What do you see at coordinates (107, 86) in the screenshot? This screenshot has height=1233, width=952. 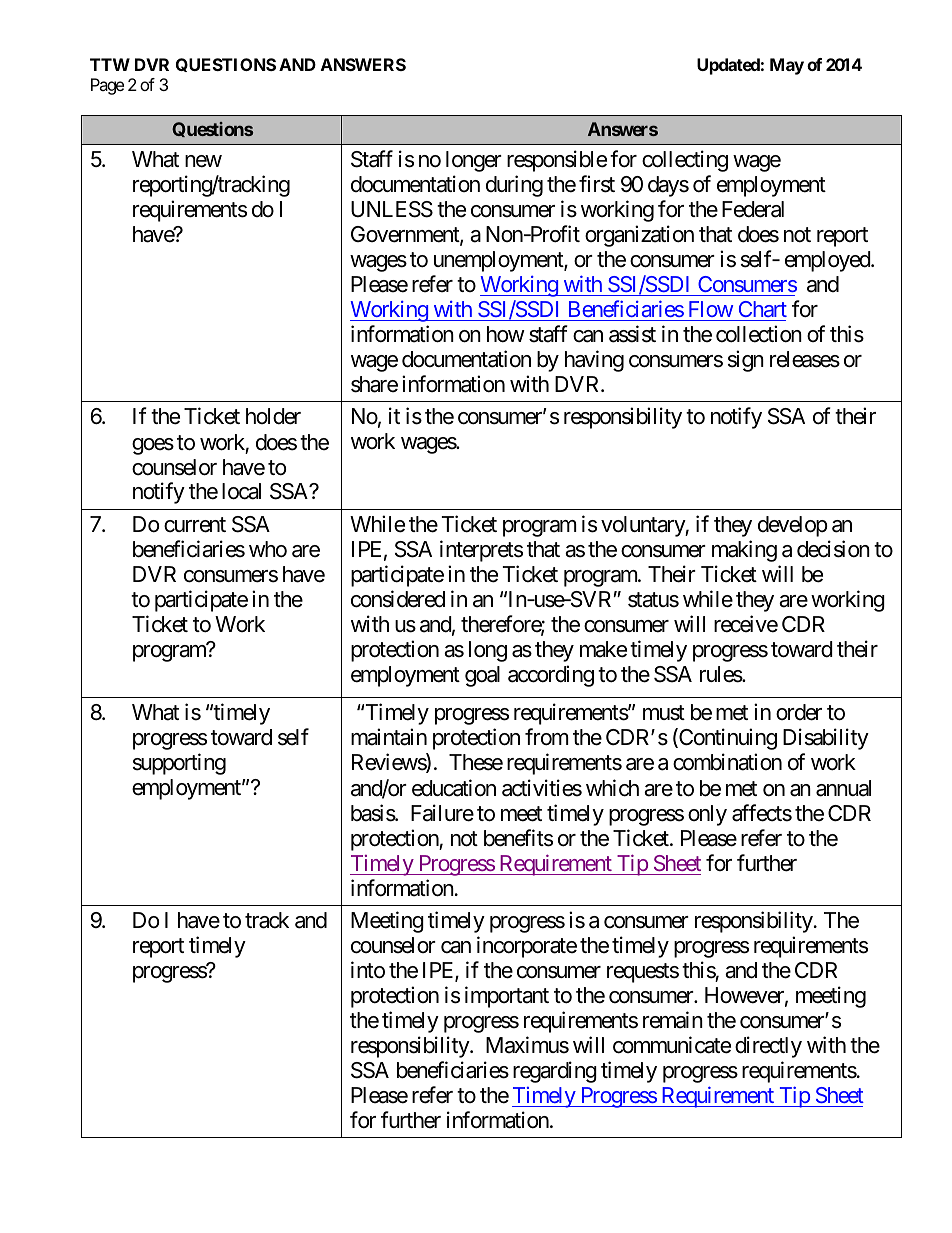 I see `Page` at bounding box center [107, 86].
